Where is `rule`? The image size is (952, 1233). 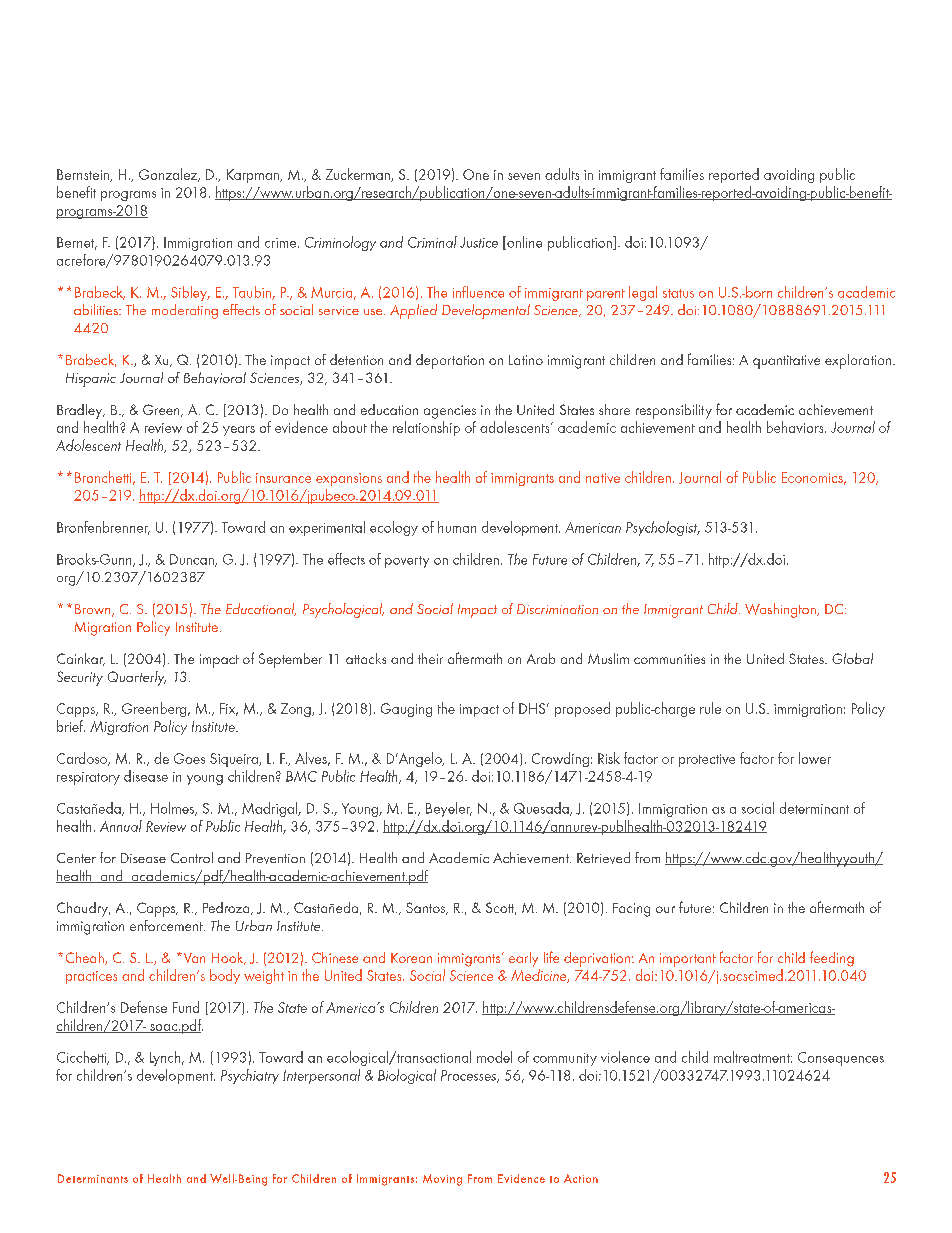 rule is located at coordinates (710, 708).
